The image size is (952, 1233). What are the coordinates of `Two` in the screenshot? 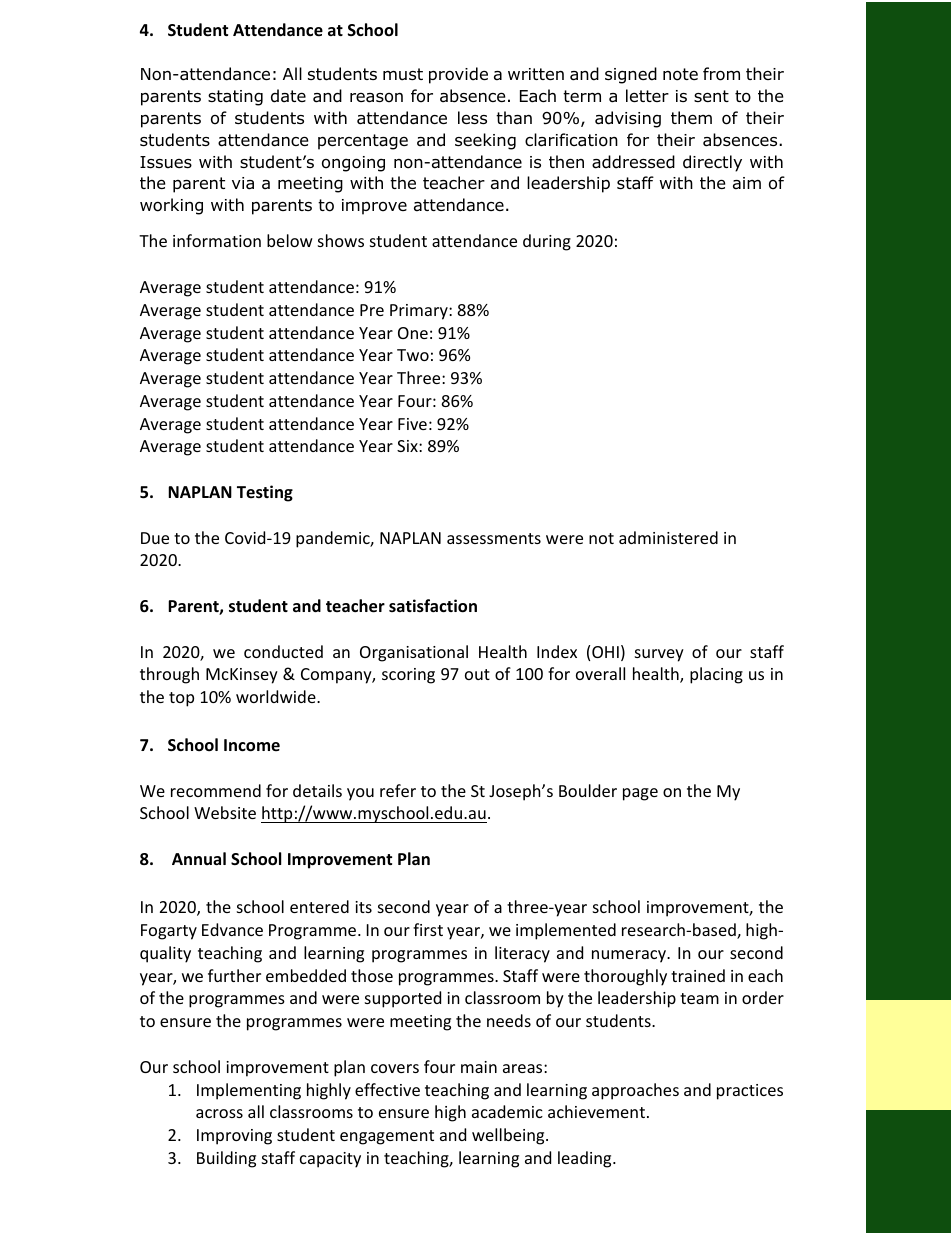 It's located at (413, 355).
